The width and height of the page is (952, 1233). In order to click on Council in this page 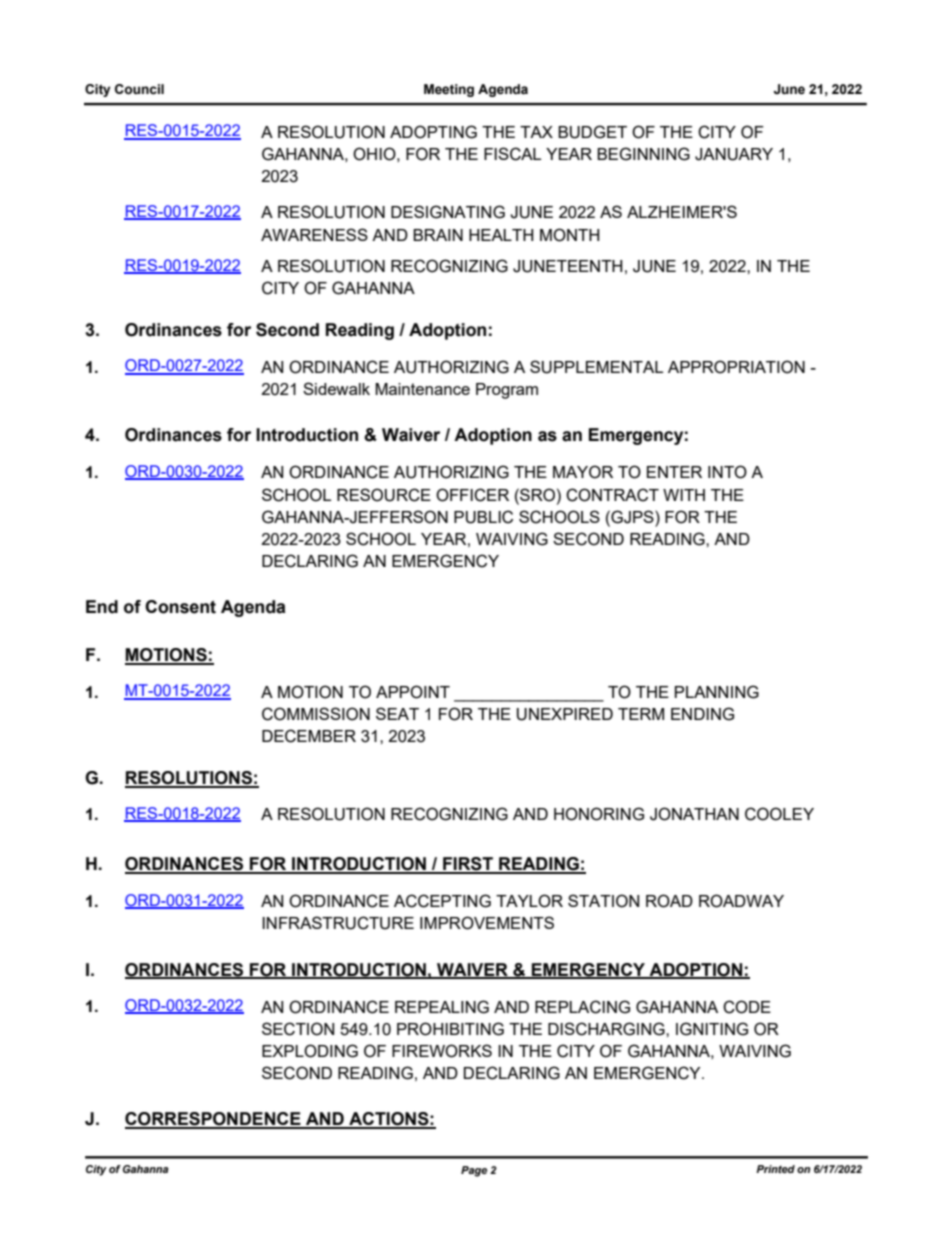, I will do `click(139, 89)`.
